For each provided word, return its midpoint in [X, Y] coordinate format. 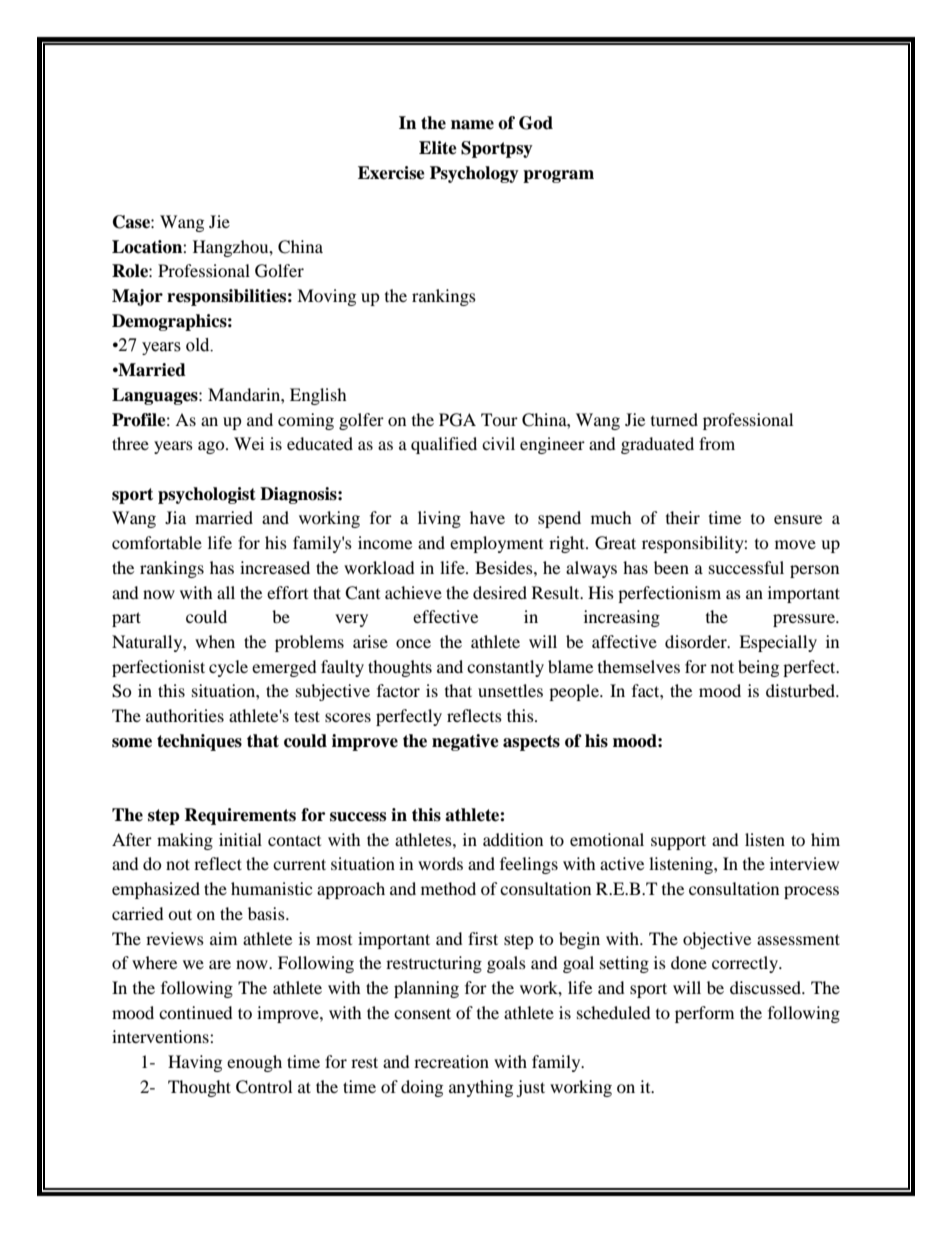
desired [500, 592]
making [185, 841]
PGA [457, 420]
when [215, 641]
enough [254, 1063]
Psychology [474, 174]
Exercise [391, 173]
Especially [778, 643]
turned [674, 419]
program [558, 176]
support [678, 842]
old [199, 345]
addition [513, 839]
